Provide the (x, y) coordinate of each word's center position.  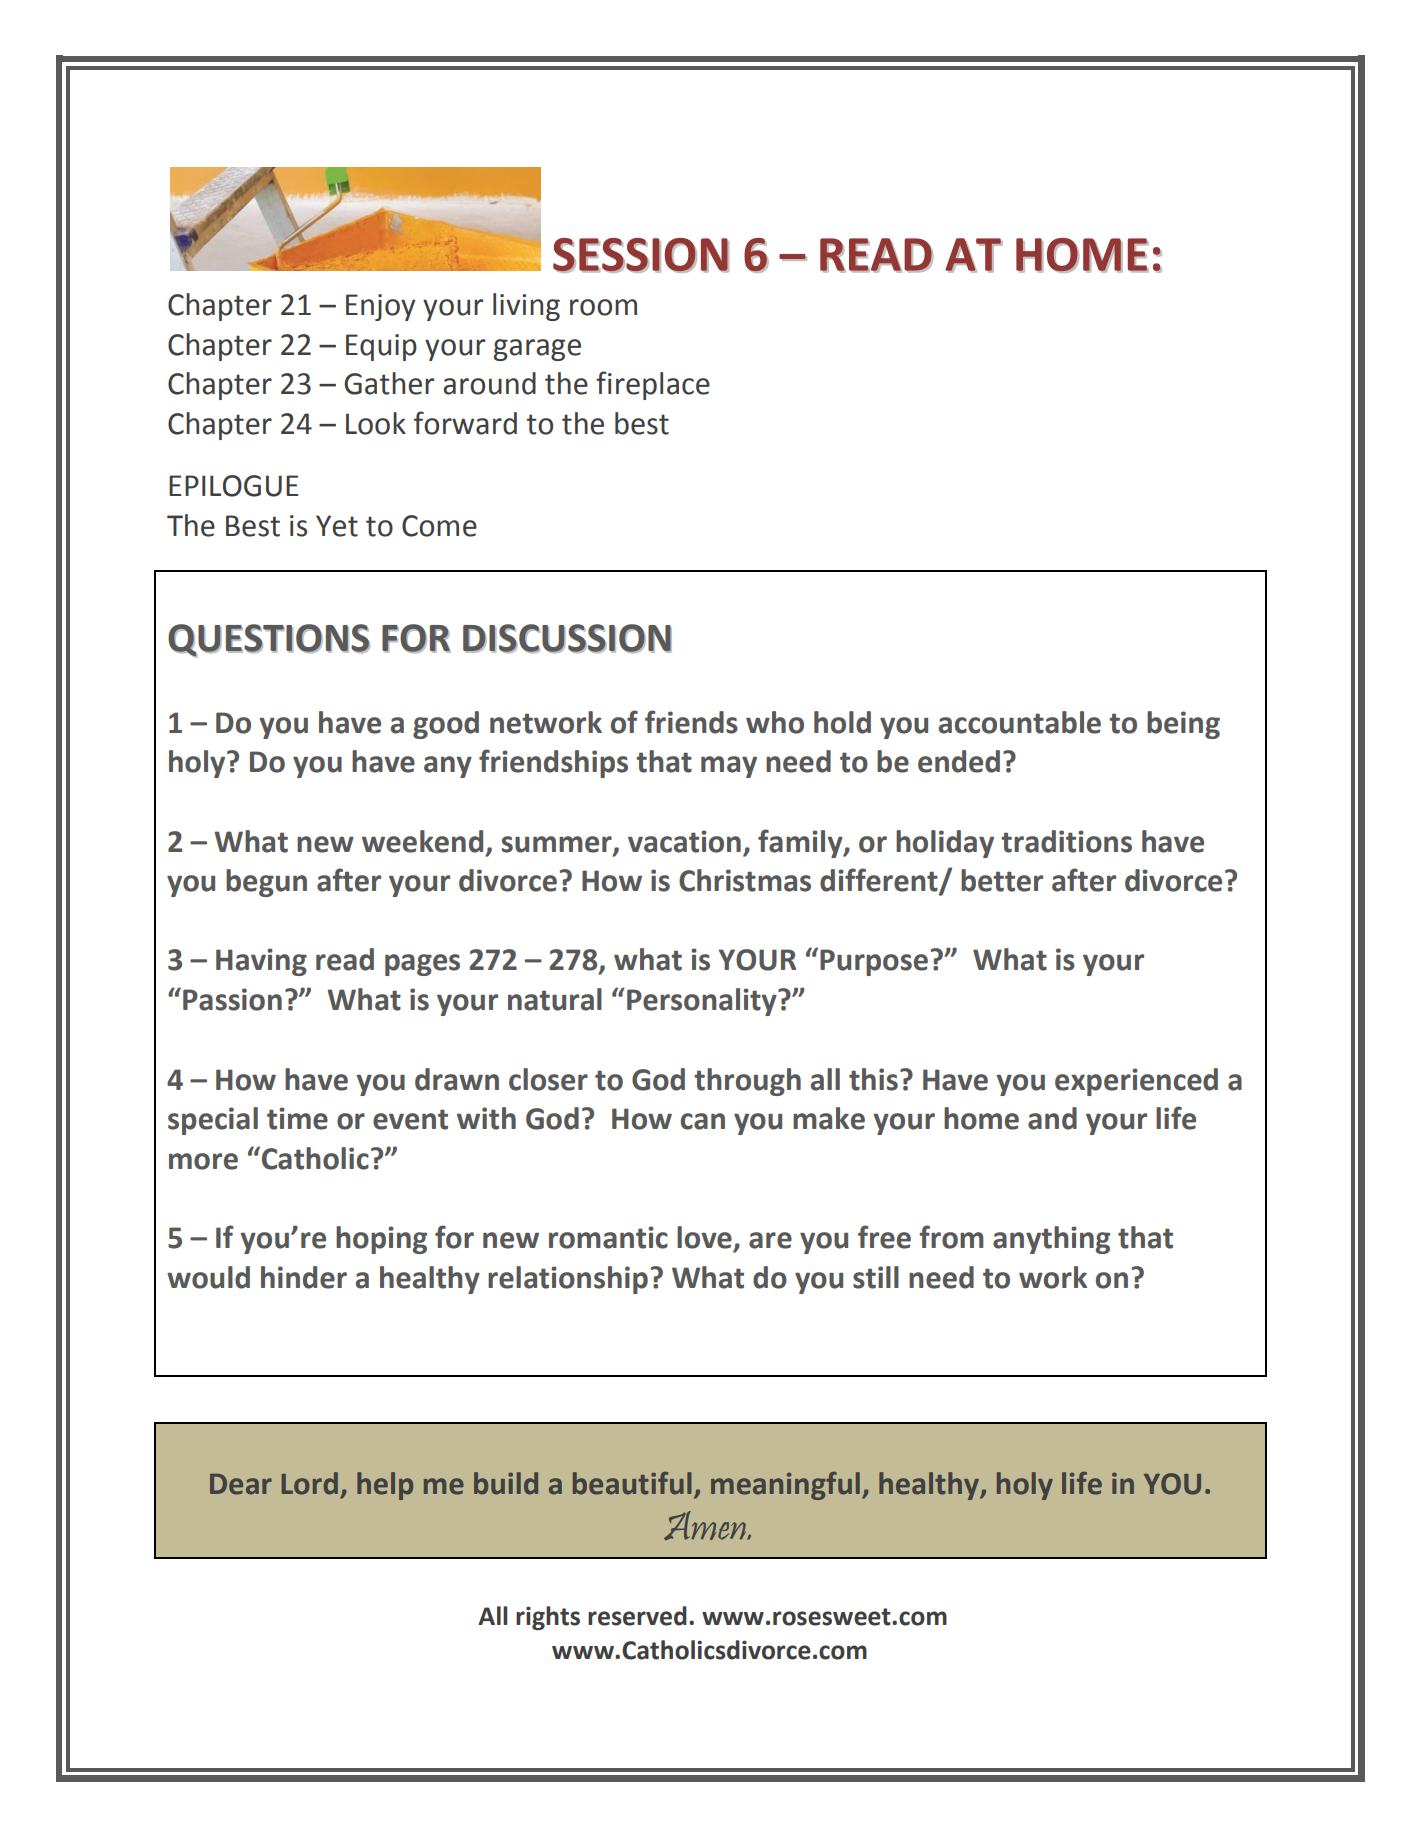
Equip (381, 347)
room (603, 307)
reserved (637, 1616)
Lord (310, 1483)
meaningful (785, 1486)
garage (537, 350)
